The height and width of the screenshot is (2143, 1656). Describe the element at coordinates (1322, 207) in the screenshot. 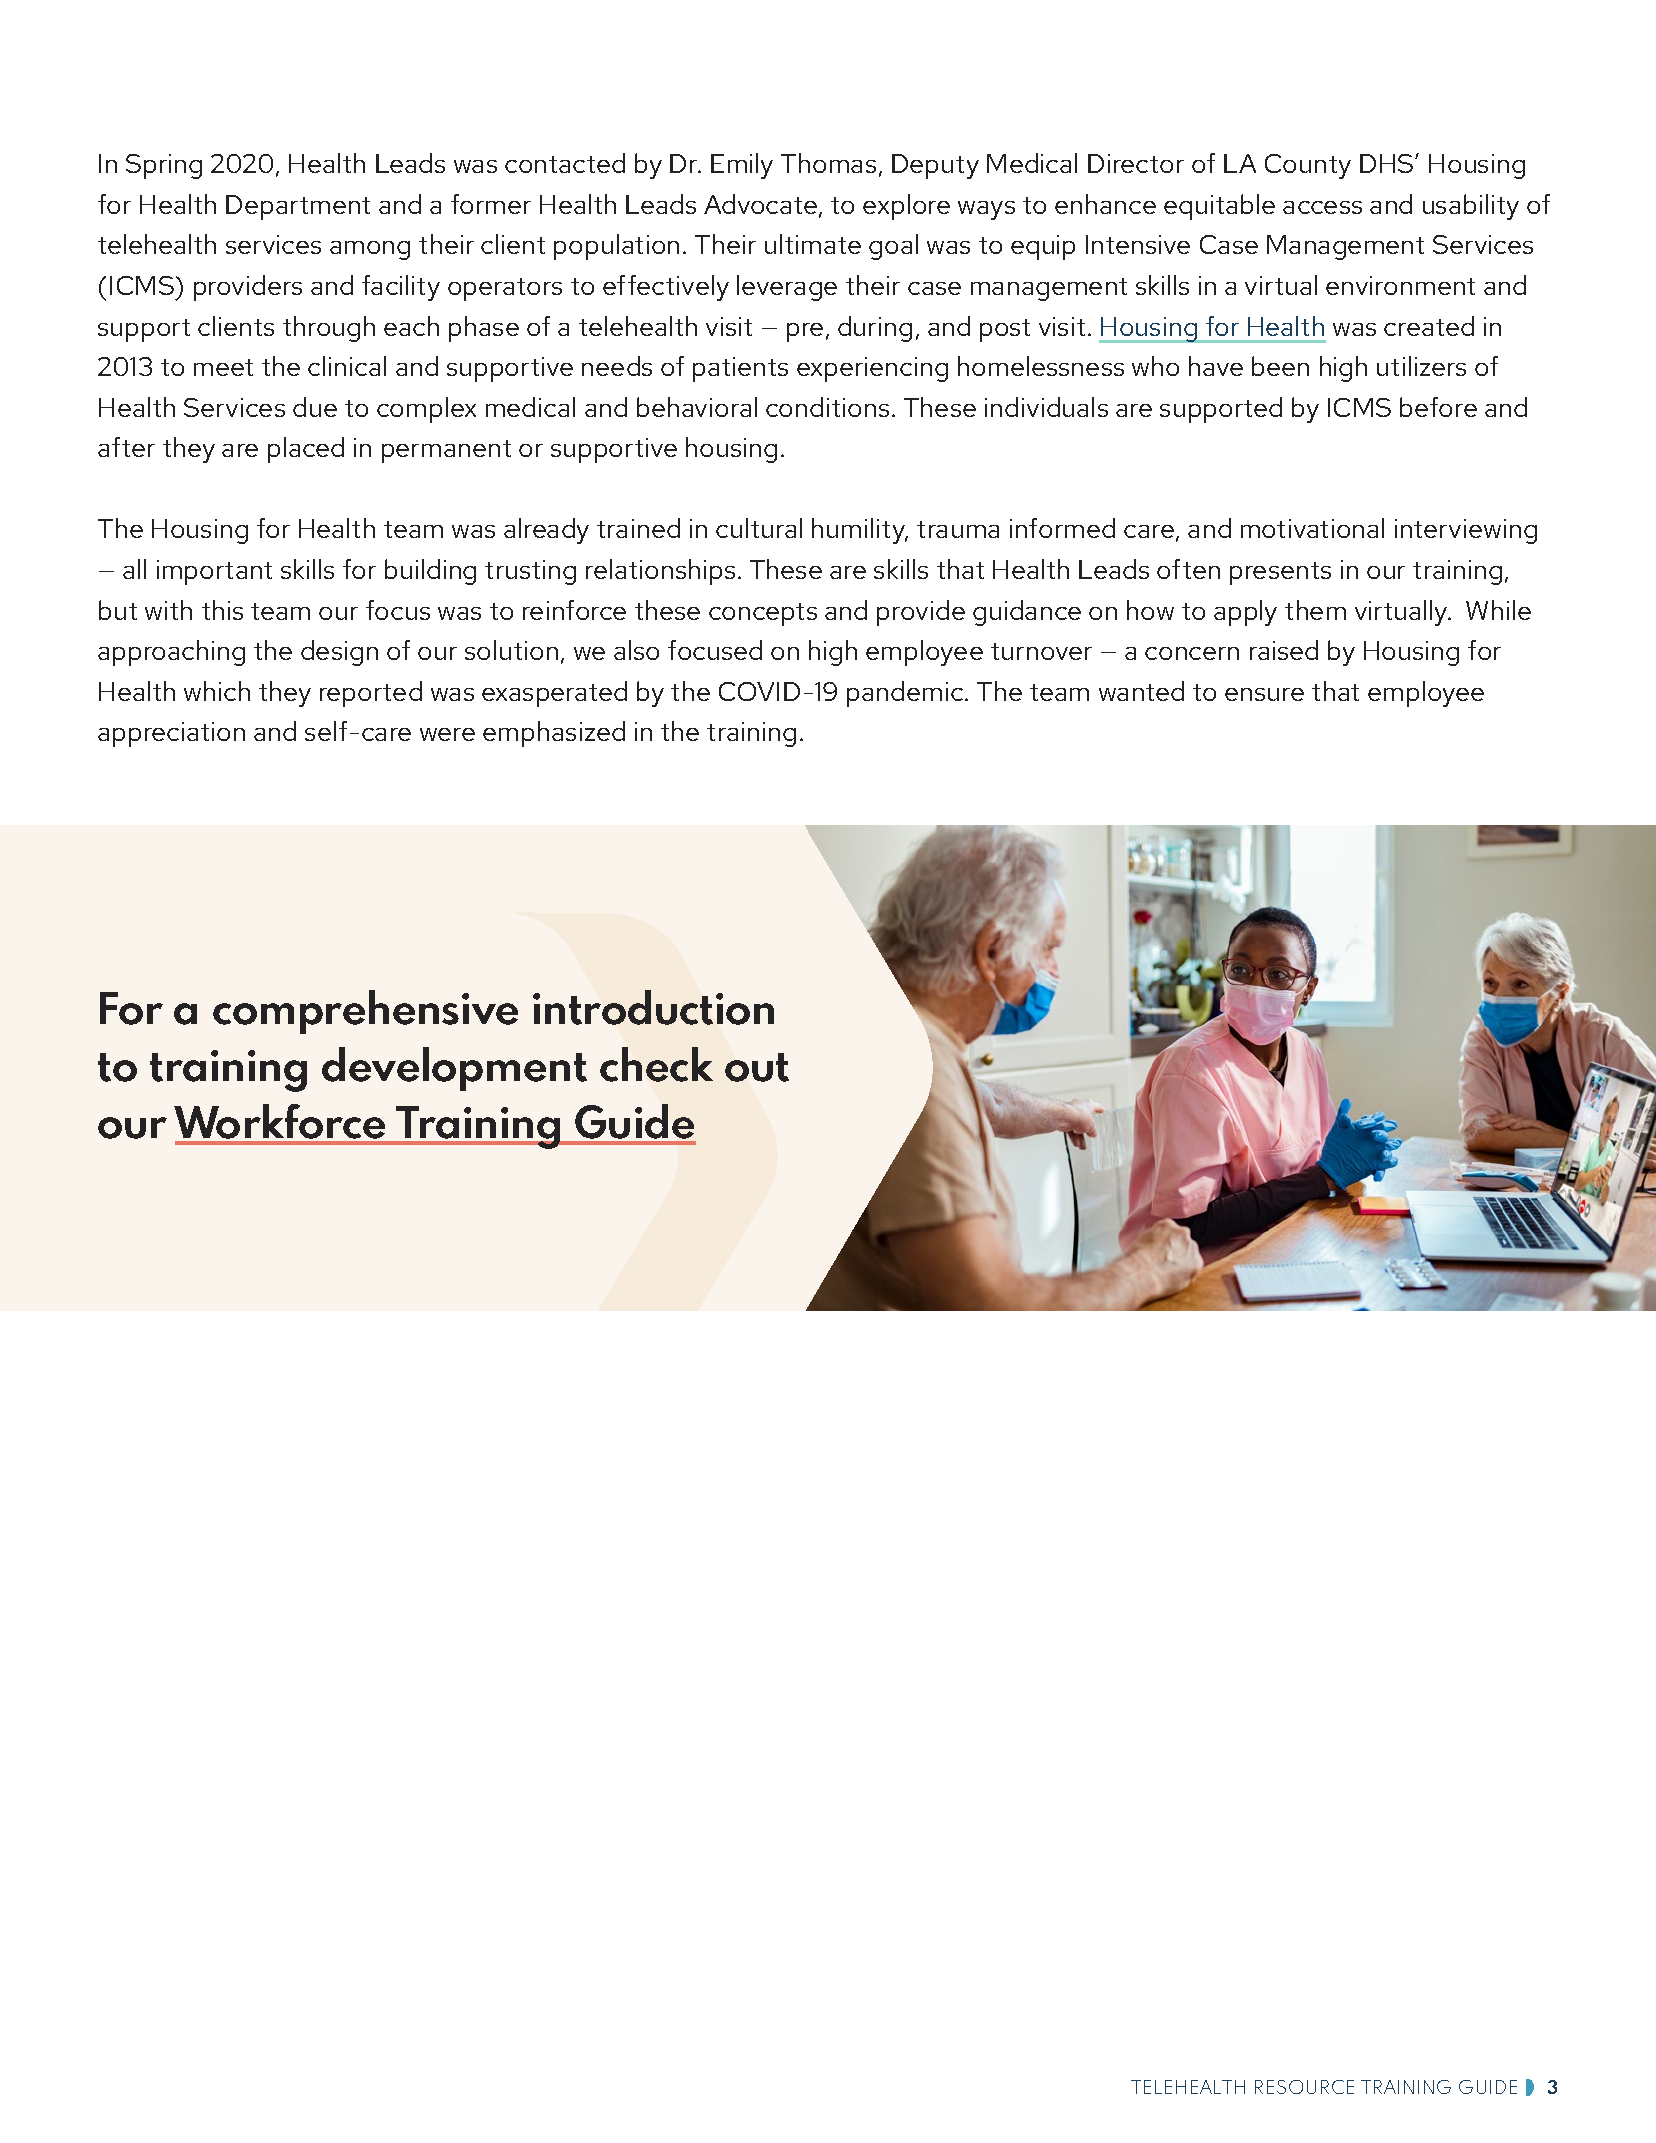

I see `access` at that location.
